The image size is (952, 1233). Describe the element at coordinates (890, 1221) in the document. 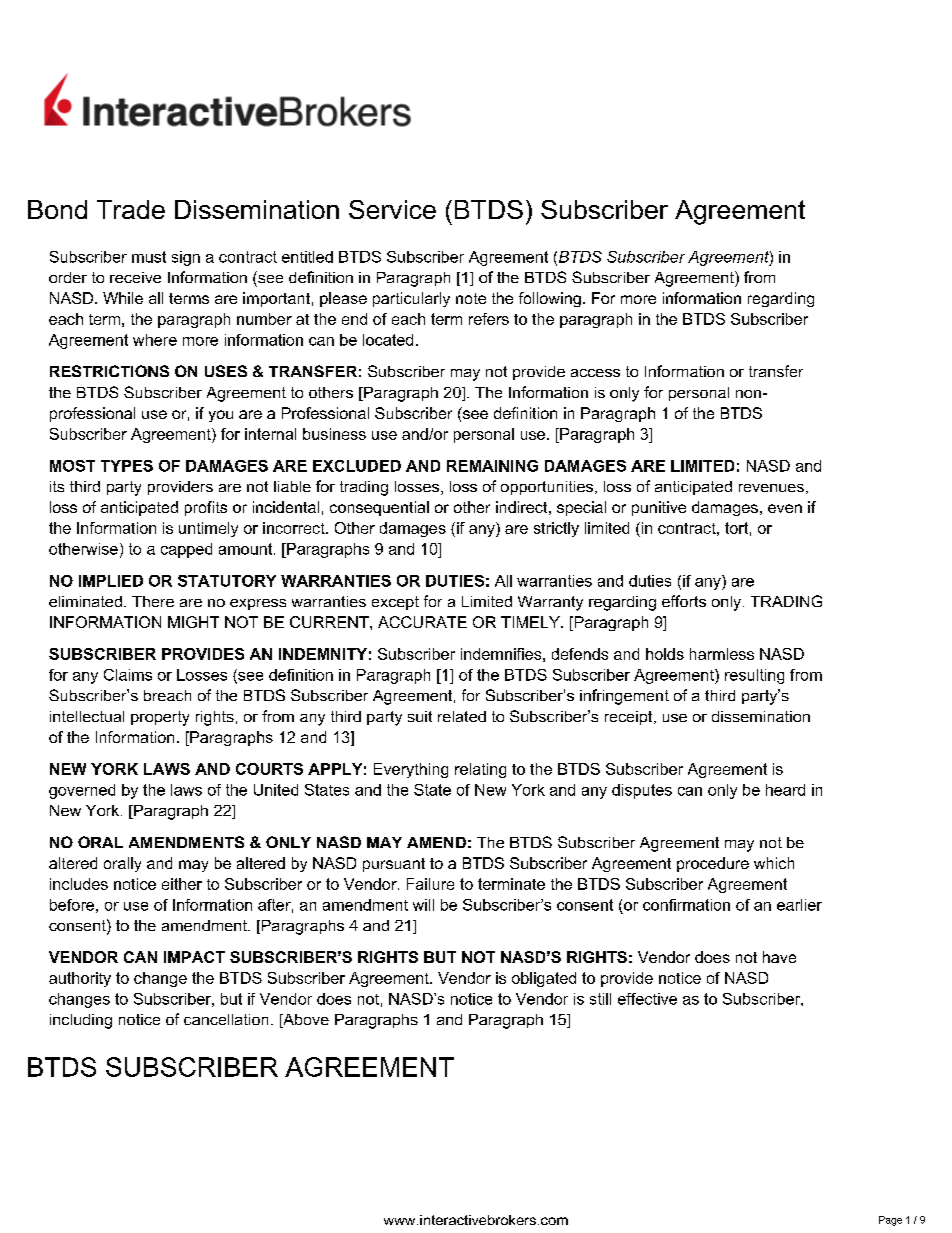

I see `Page` at that location.
